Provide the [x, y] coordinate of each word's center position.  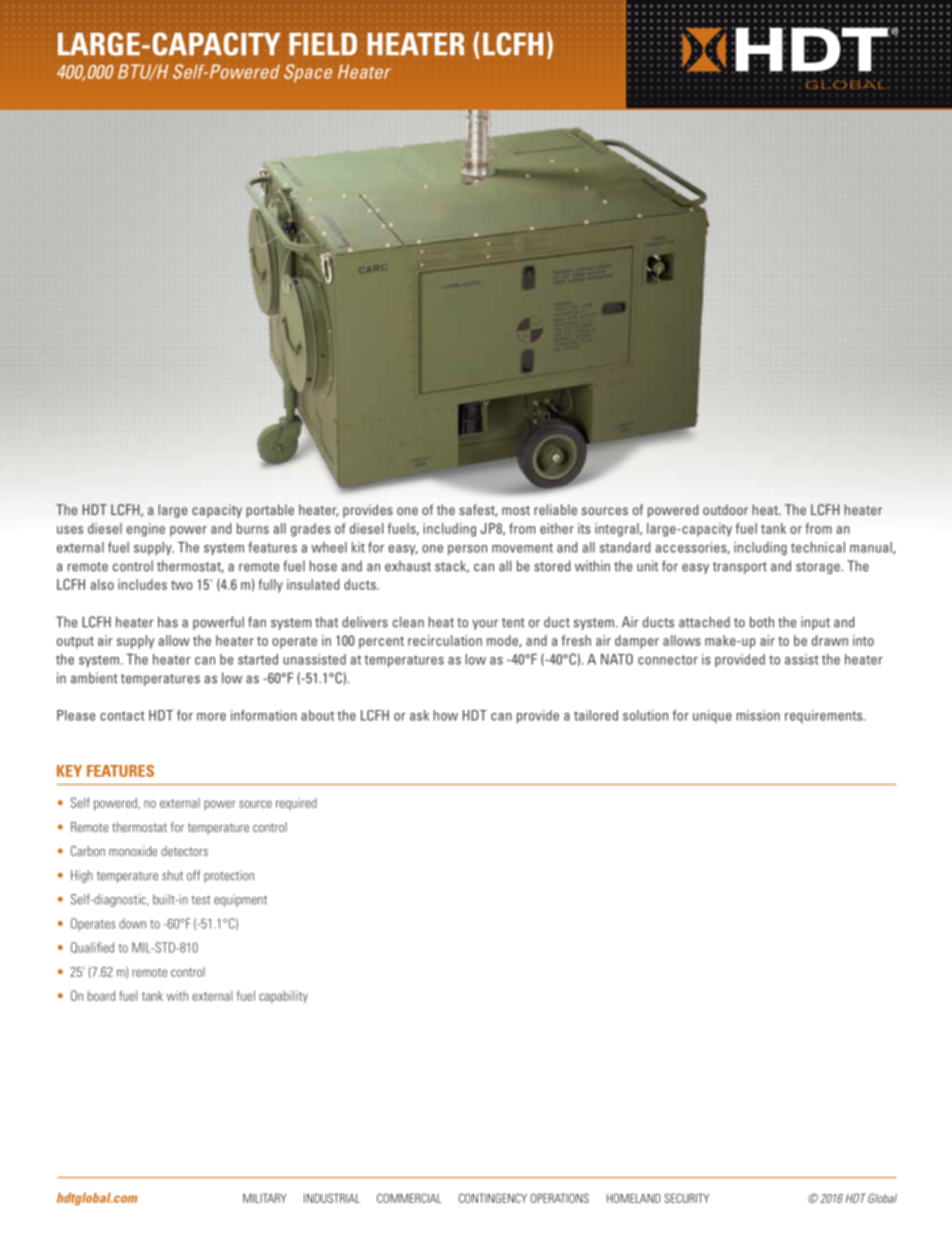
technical [818, 547]
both [762, 622]
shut [172, 875]
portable [270, 511]
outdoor [725, 509]
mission [758, 715]
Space [308, 73]
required [296, 803]
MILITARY [264, 1198]
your [485, 624]
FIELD [323, 44]
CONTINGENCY [493, 1198]
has [168, 622]
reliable [555, 509]
